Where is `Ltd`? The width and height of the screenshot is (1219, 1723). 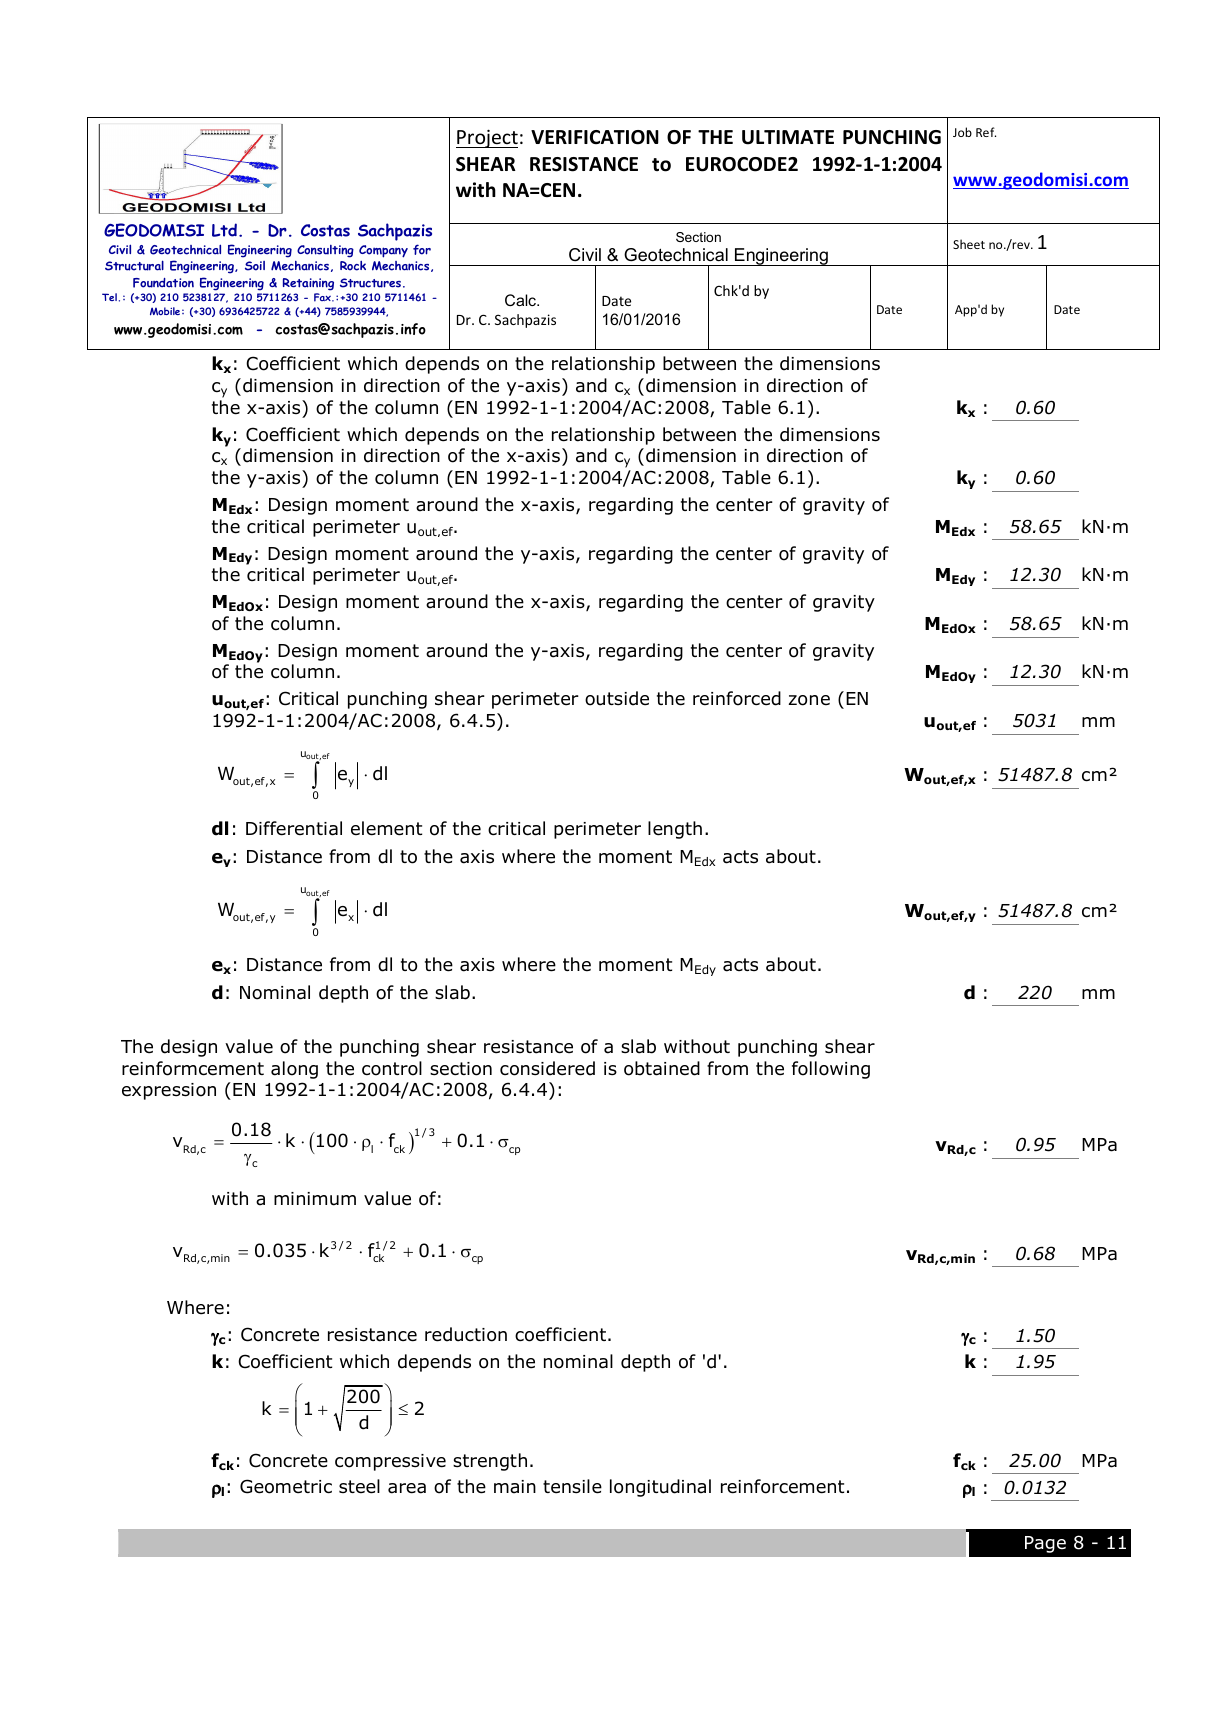
Ltd is located at coordinates (224, 230).
